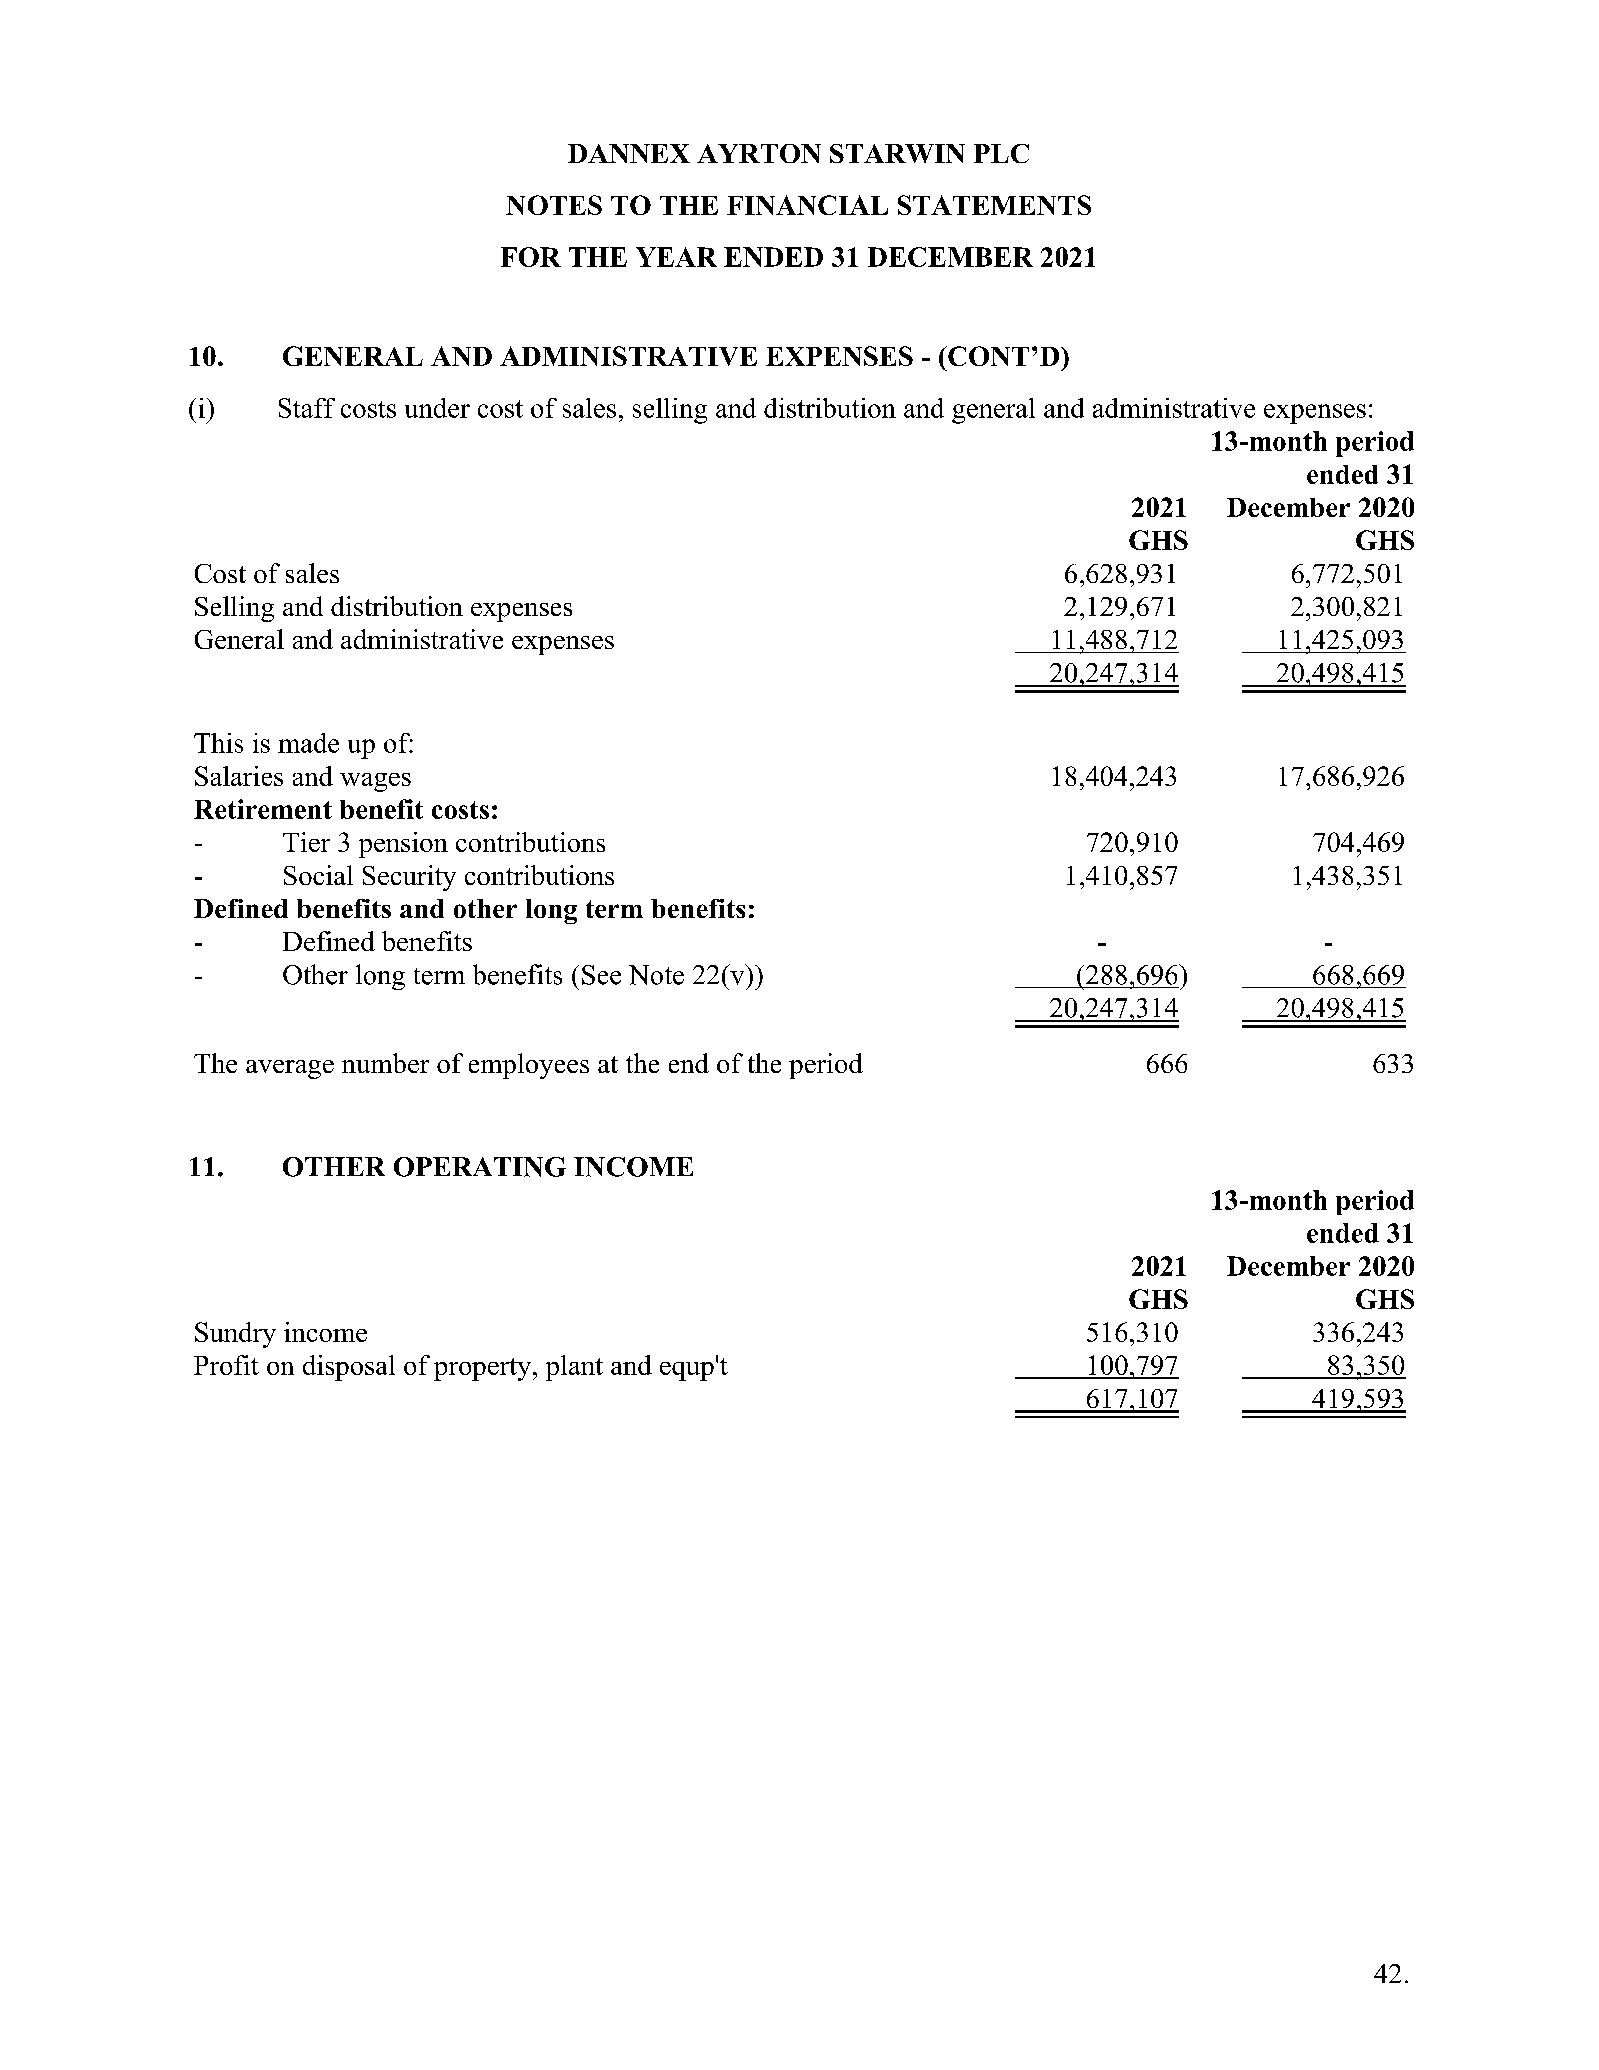  I want to click on YEAR, so click(676, 257).
